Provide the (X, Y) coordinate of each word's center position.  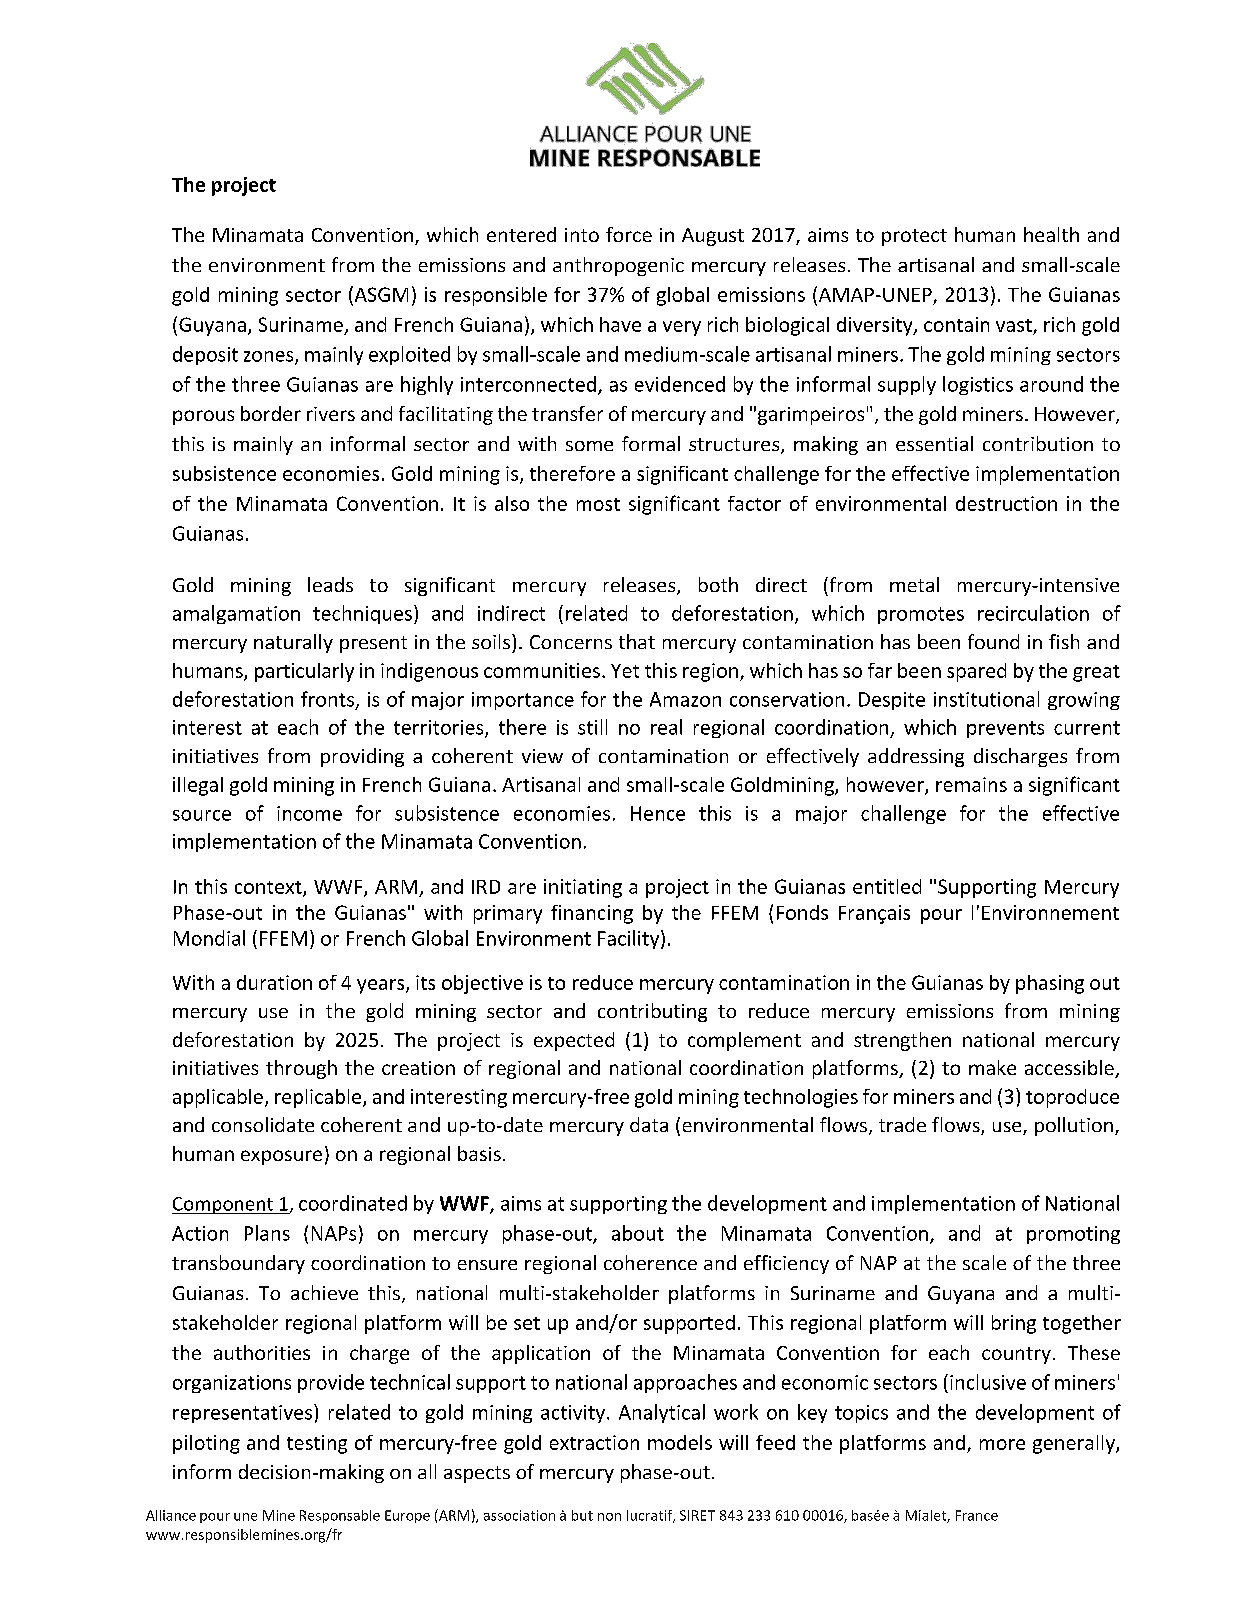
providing (362, 757)
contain (956, 324)
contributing (652, 1012)
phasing (1050, 984)
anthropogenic (618, 266)
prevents (1005, 729)
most (598, 504)
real (666, 727)
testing (317, 1444)
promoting (1073, 1235)
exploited (409, 355)
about (638, 1233)
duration (274, 982)
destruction (1006, 503)
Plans (267, 1233)
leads (330, 584)
